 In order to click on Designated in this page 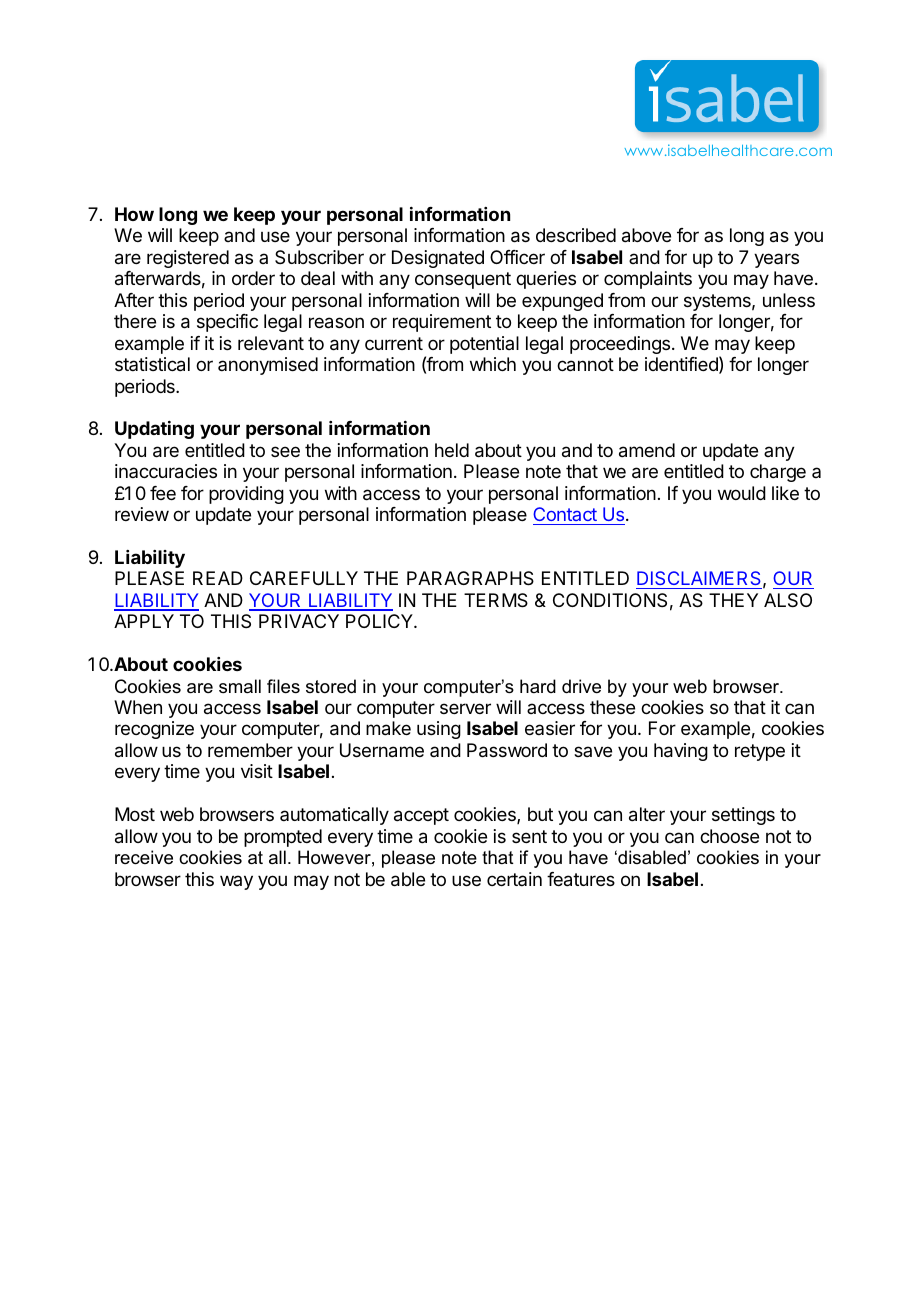, I will do `click(438, 259)`.
